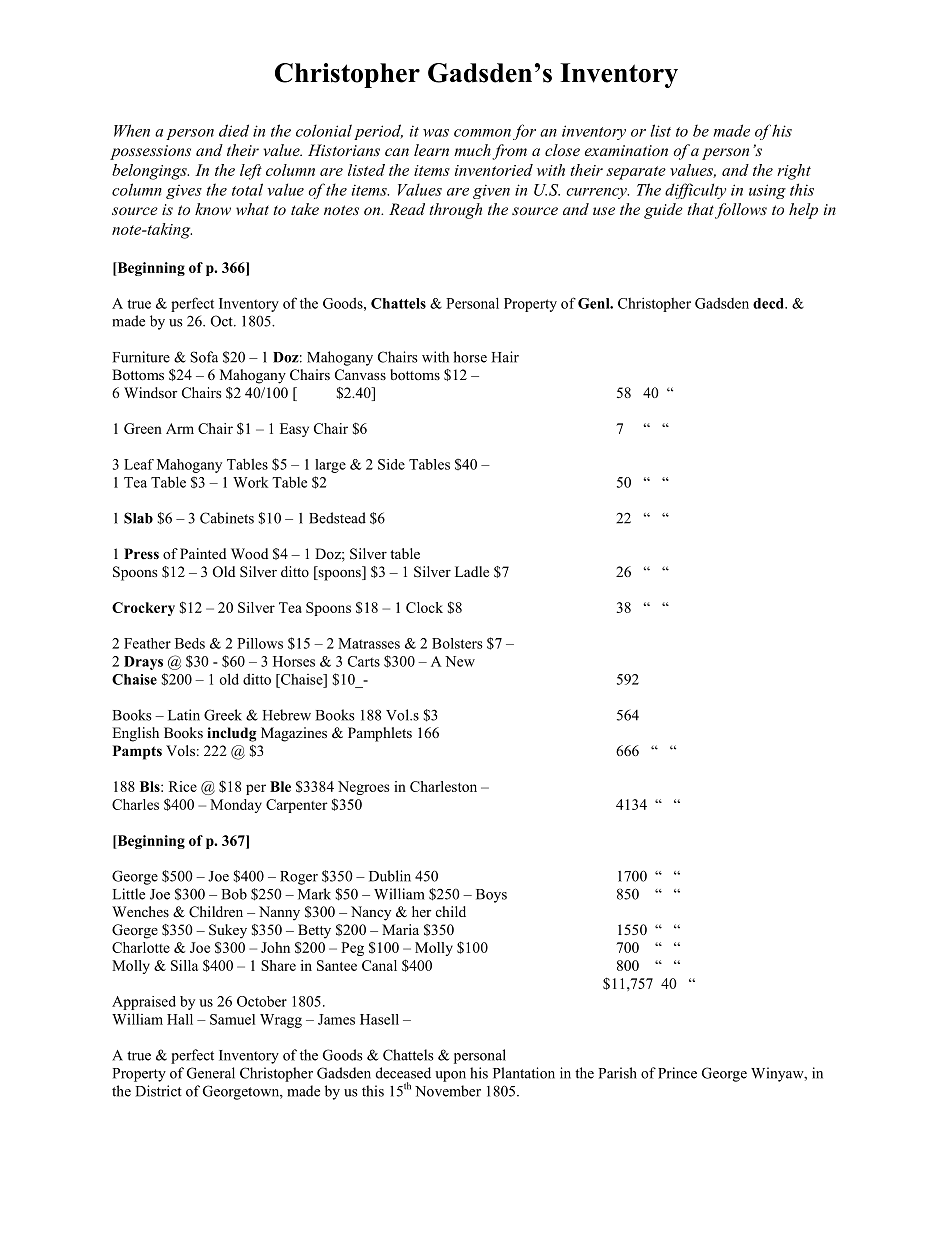  I want to click on difficulty, so click(695, 191).
